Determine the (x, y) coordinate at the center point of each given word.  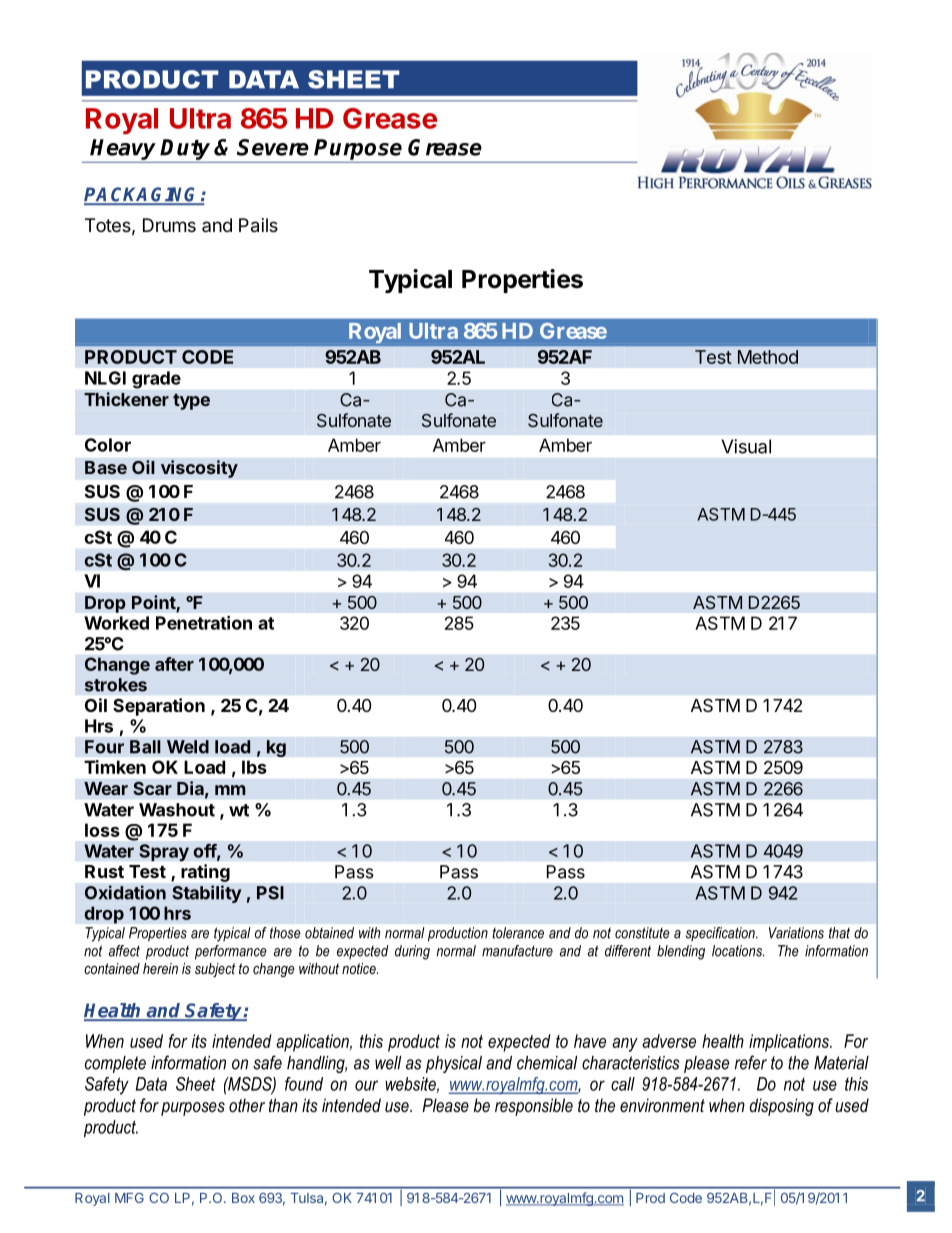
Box (243, 1198)
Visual (746, 446)
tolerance (518, 933)
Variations (796, 933)
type (191, 402)
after (174, 664)
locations (738, 951)
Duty (185, 149)
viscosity (199, 469)
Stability (207, 894)
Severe (273, 147)
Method (768, 357)
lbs (254, 767)
